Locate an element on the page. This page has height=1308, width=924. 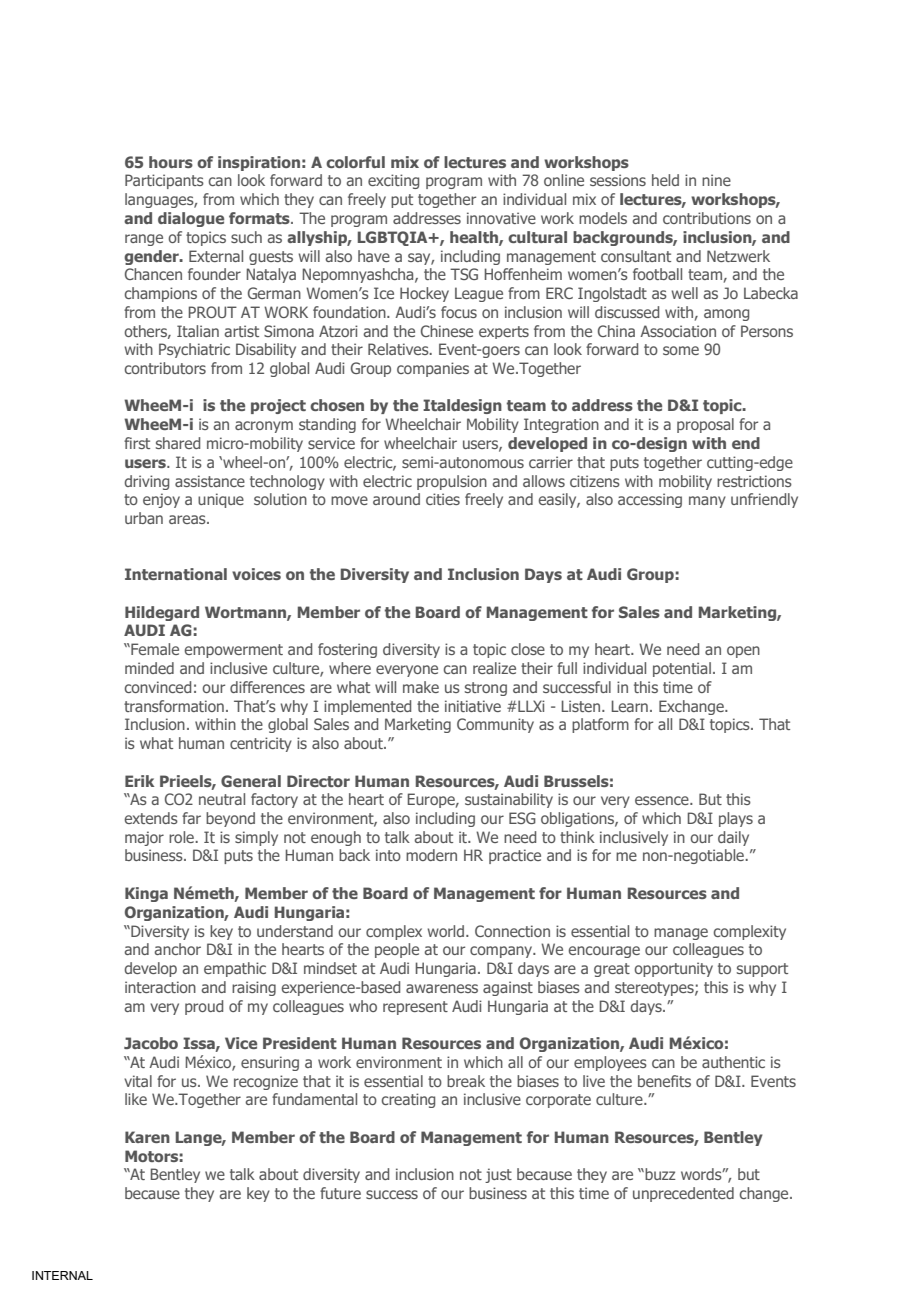
held is located at coordinates (665, 180).
